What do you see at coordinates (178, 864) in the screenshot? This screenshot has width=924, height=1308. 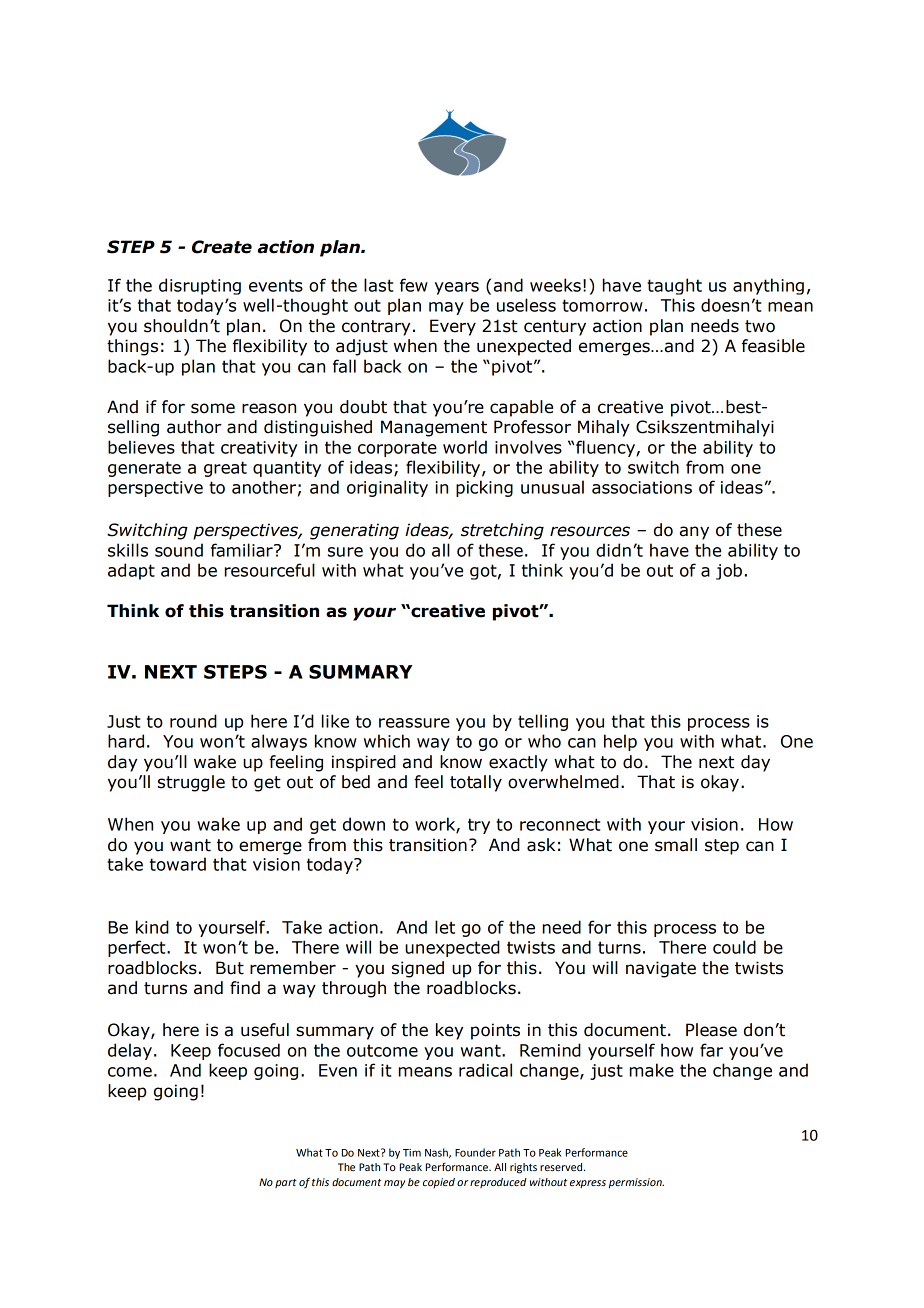 I see `toward` at bounding box center [178, 864].
